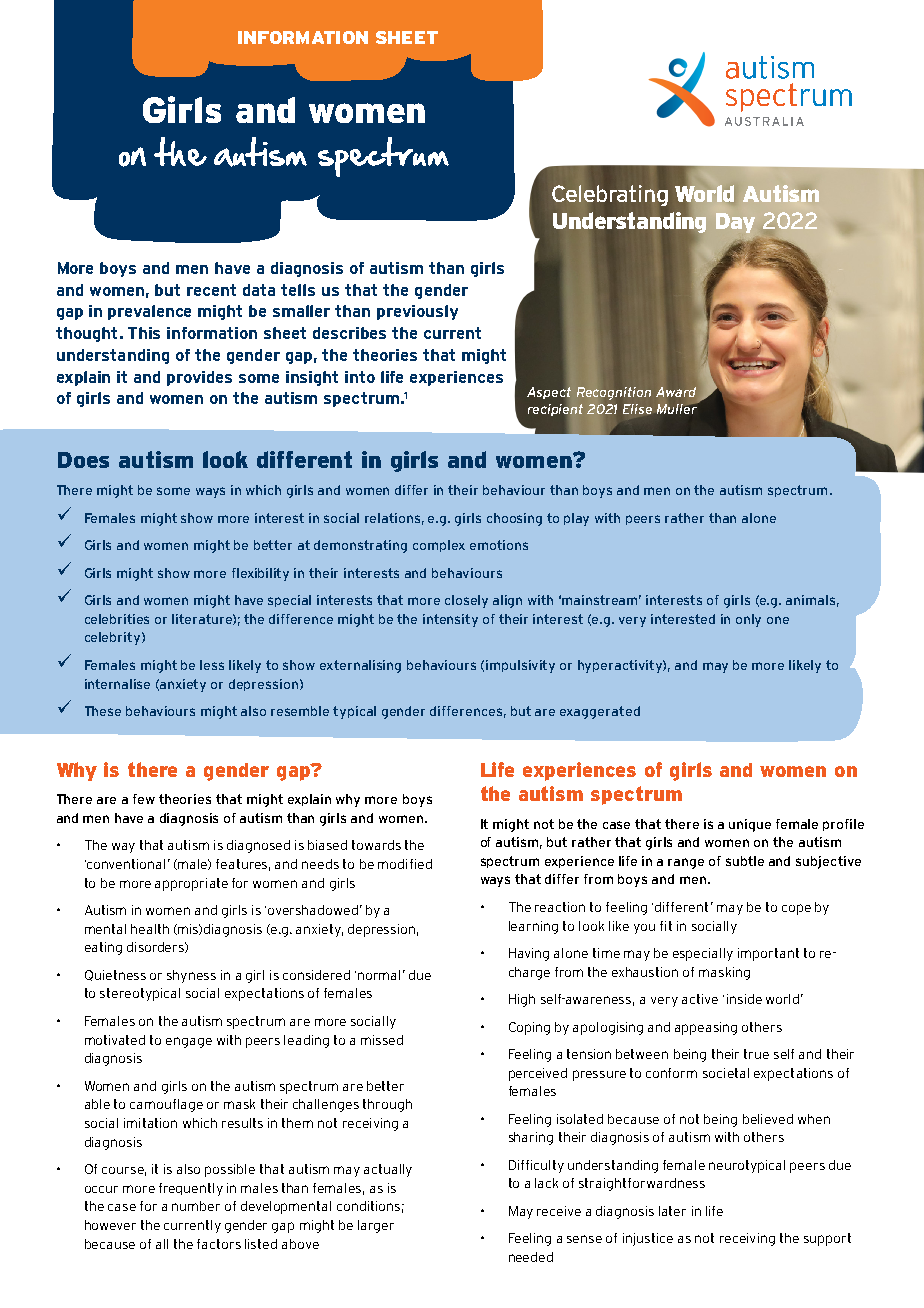 Image resolution: width=924 pixels, height=1308 pixels. What do you see at coordinates (745, 861) in the image?
I see `subtle` at bounding box center [745, 861].
